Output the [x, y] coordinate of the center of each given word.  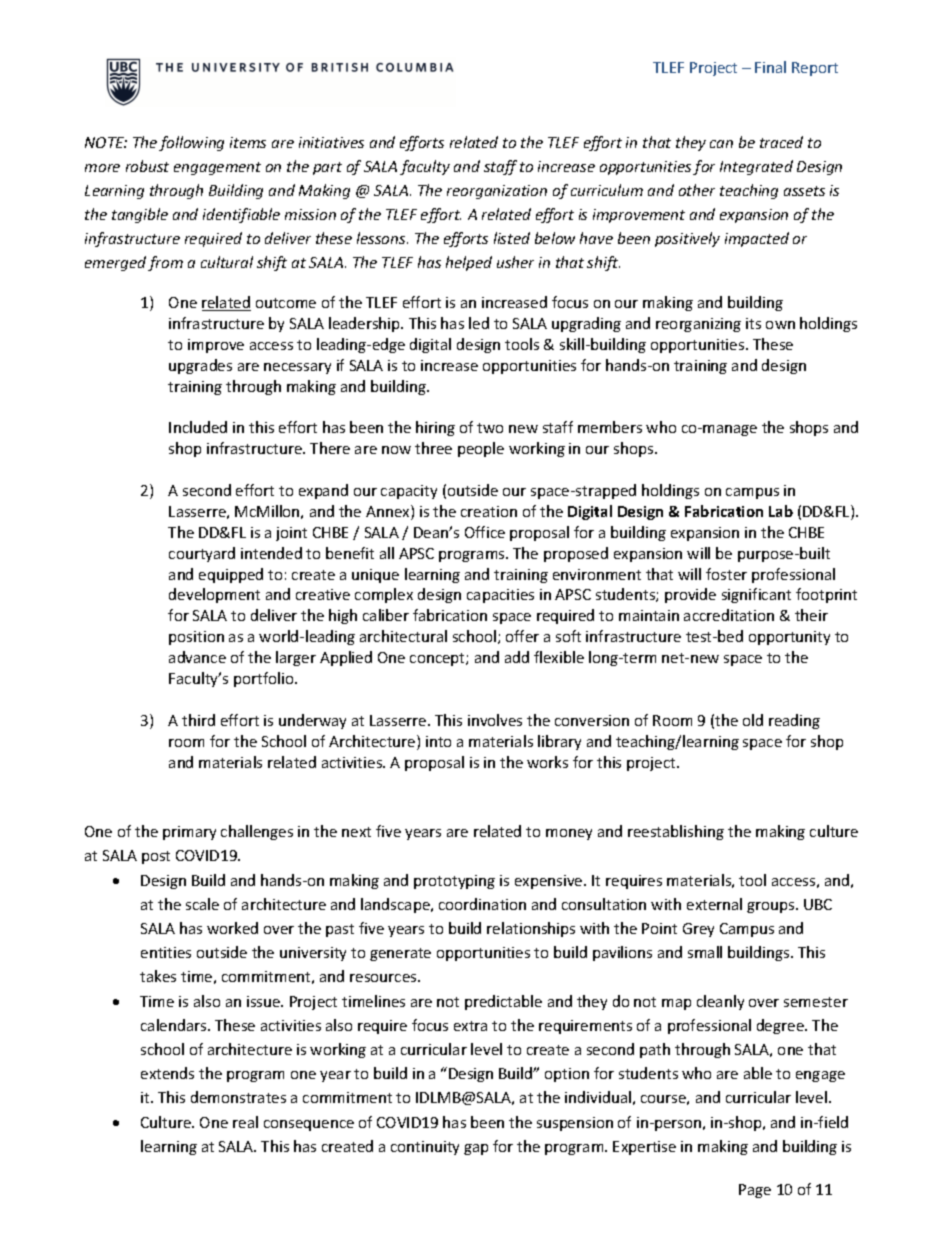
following [191, 143]
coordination [482, 904]
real [245, 1122]
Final [770, 67]
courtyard [202, 554]
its [753, 323]
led [479, 323]
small [705, 952]
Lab [781, 511]
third [198, 720]
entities [166, 952]
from [165, 263]
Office [485, 532]
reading [794, 721]
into [438, 741]
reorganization [497, 192]
